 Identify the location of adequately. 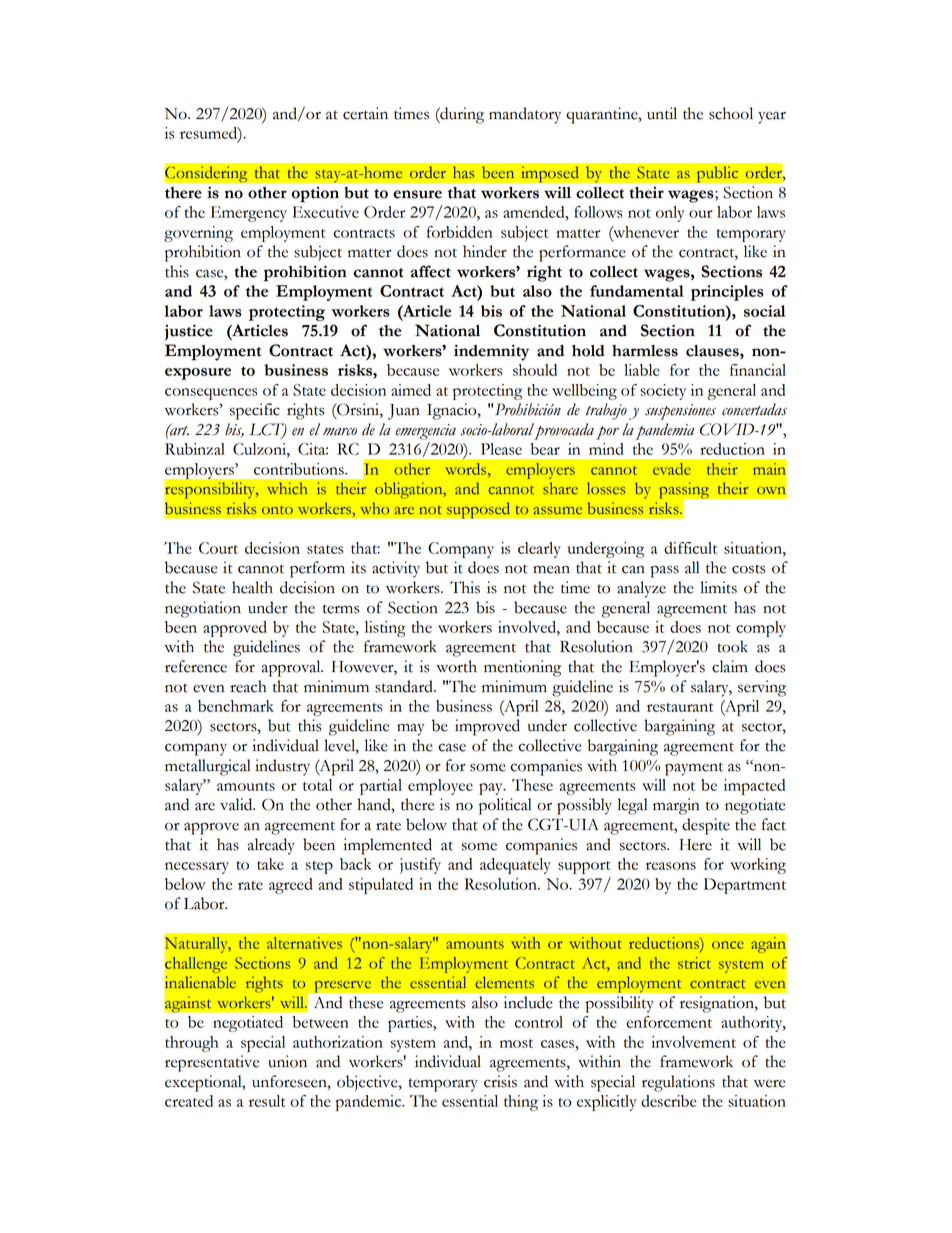
(515, 866).
